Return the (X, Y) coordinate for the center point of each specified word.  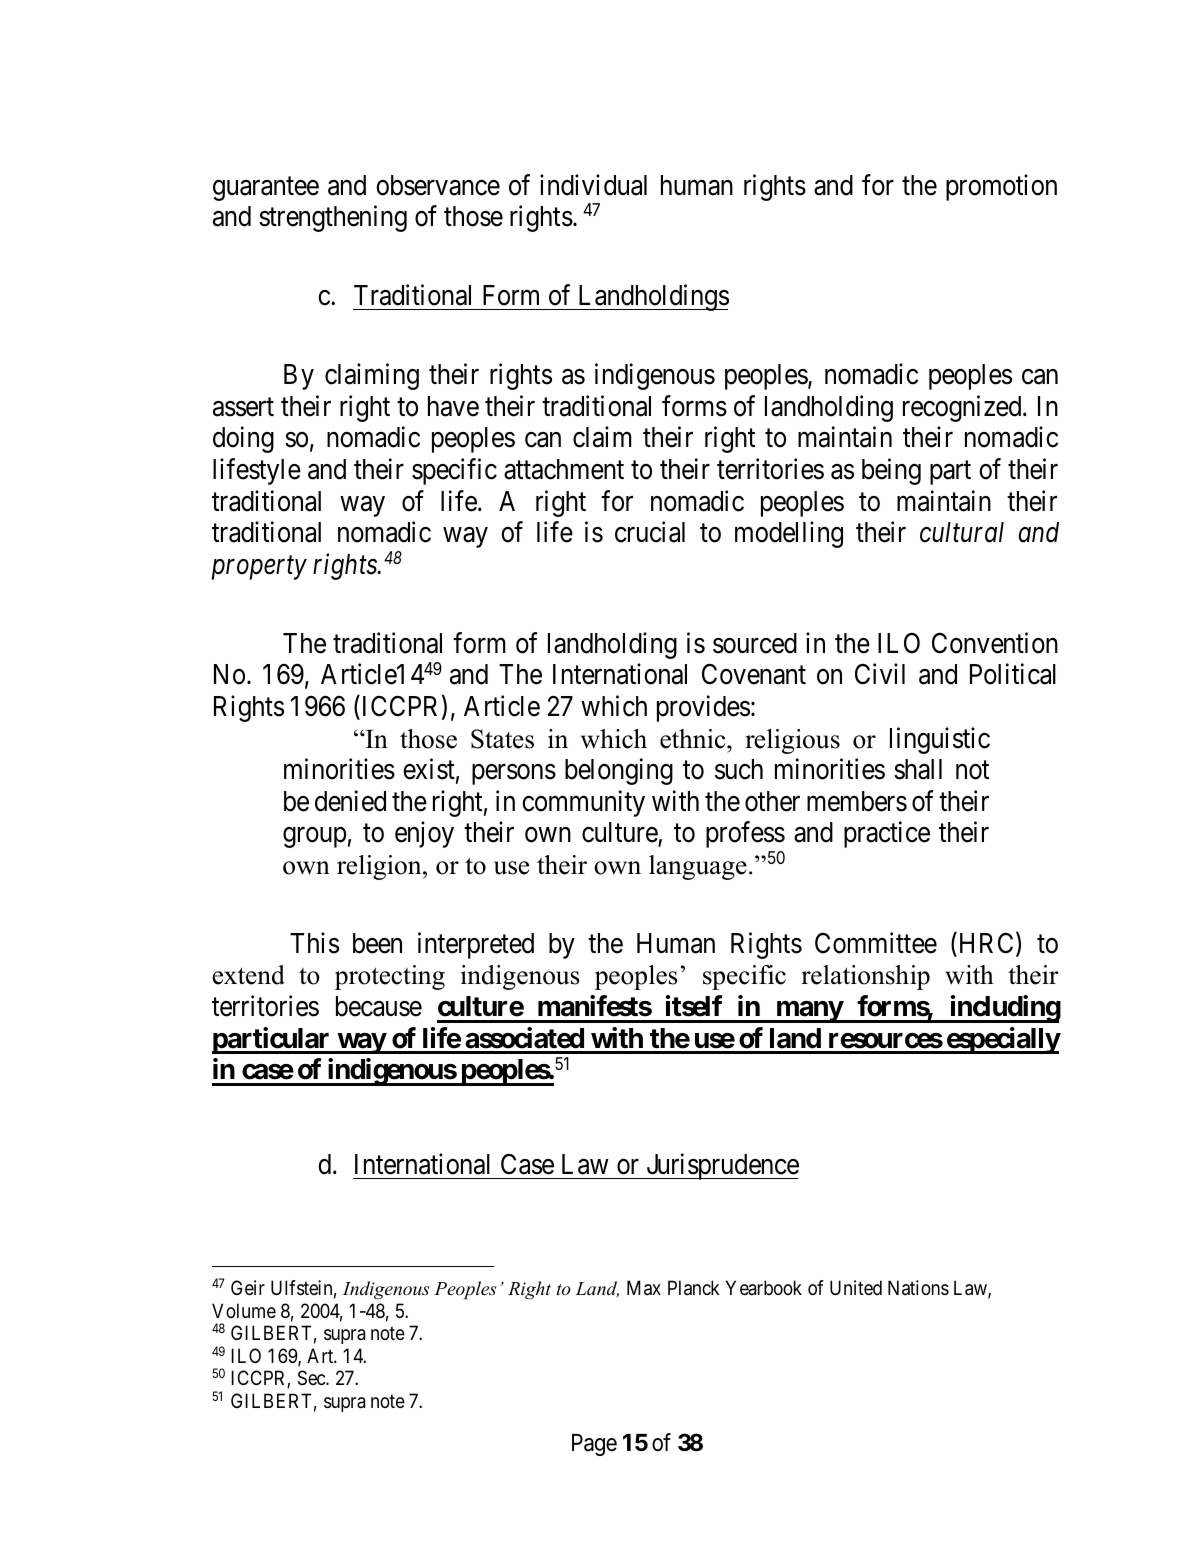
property (259, 568)
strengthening (333, 218)
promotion (1001, 187)
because (379, 1006)
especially (1002, 1040)
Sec (312, 1378)
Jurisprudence (721, 1166)
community (583, 803)
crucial (650, 532)
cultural (962, 532)
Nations (918, 1288)
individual (593, 185)
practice (887, 835)
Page (594, 1445)
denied (350, 801)
